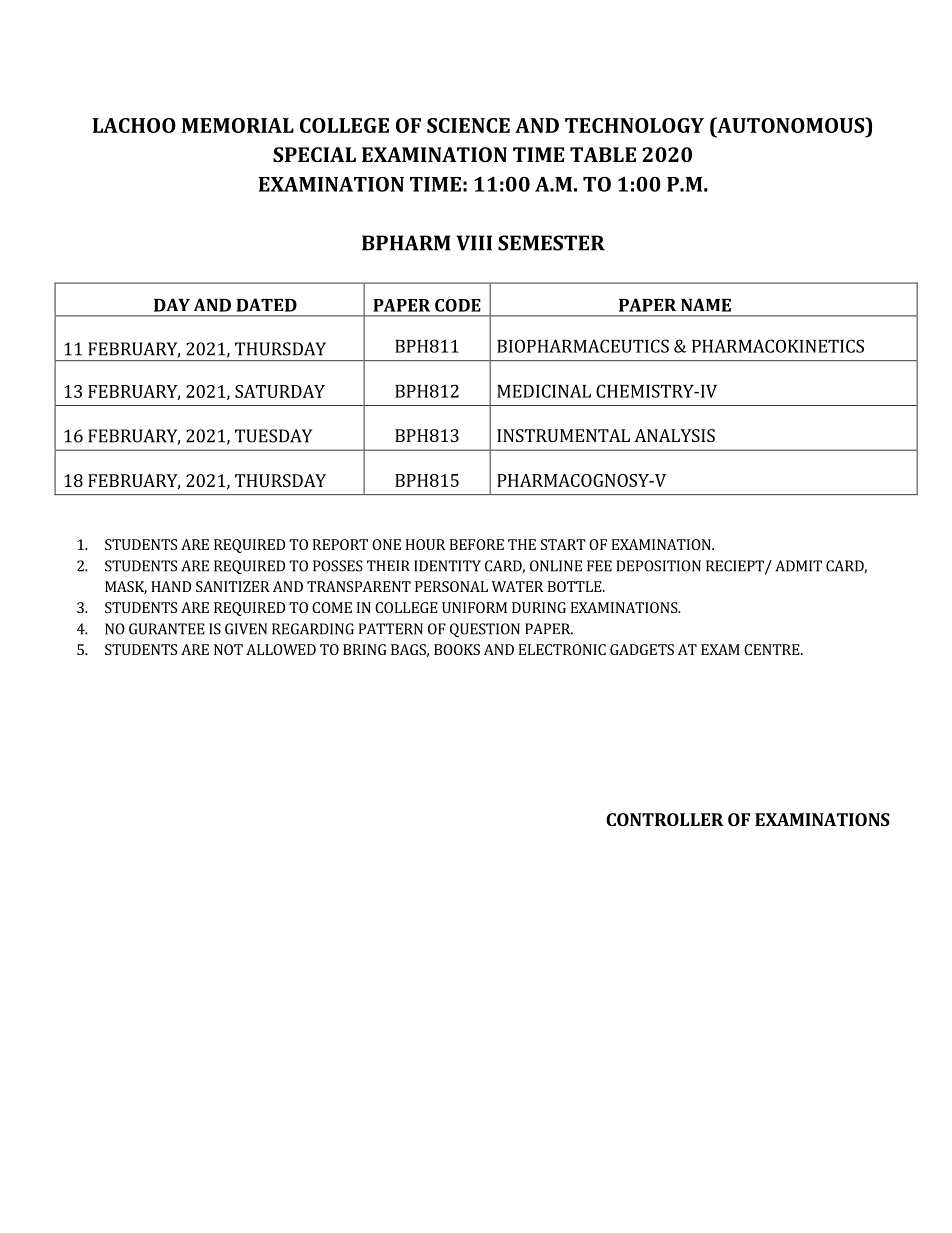 The height and width of the screenshot is (1233, 952). What do you see at coordinates (658, 566) in the screenshot?
I see `DEPOSITION` at bounding box center [658, 566].
